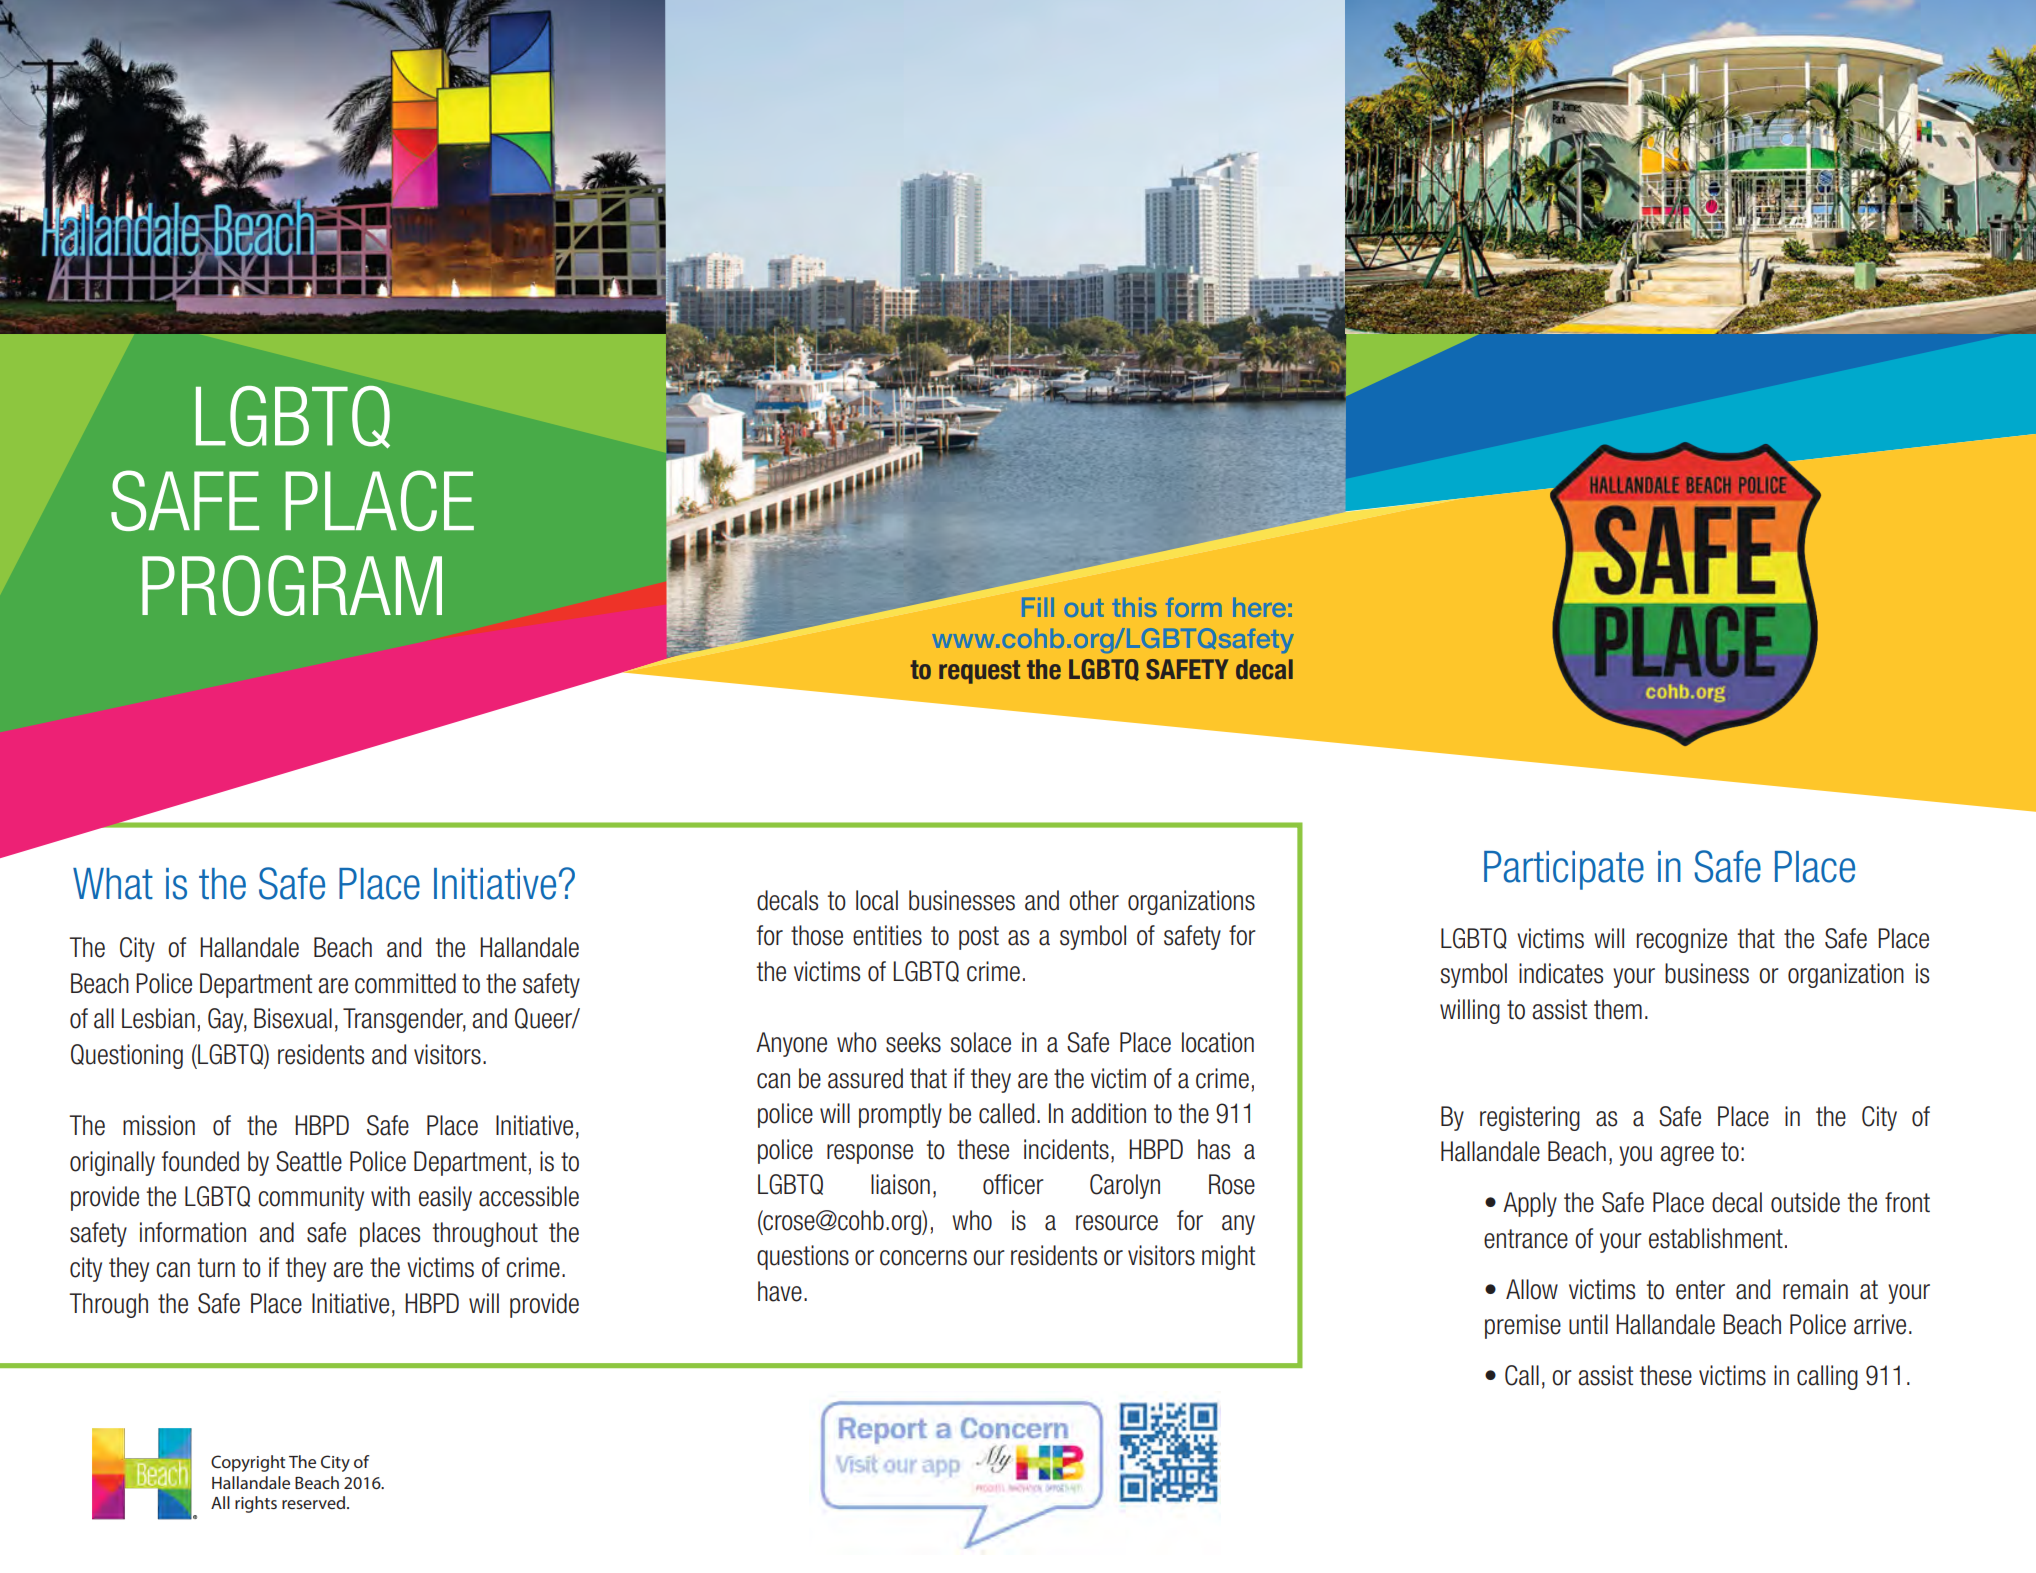  Describe the element at coordinates (113, 884) in the screenshot. I see `What` at that location.
